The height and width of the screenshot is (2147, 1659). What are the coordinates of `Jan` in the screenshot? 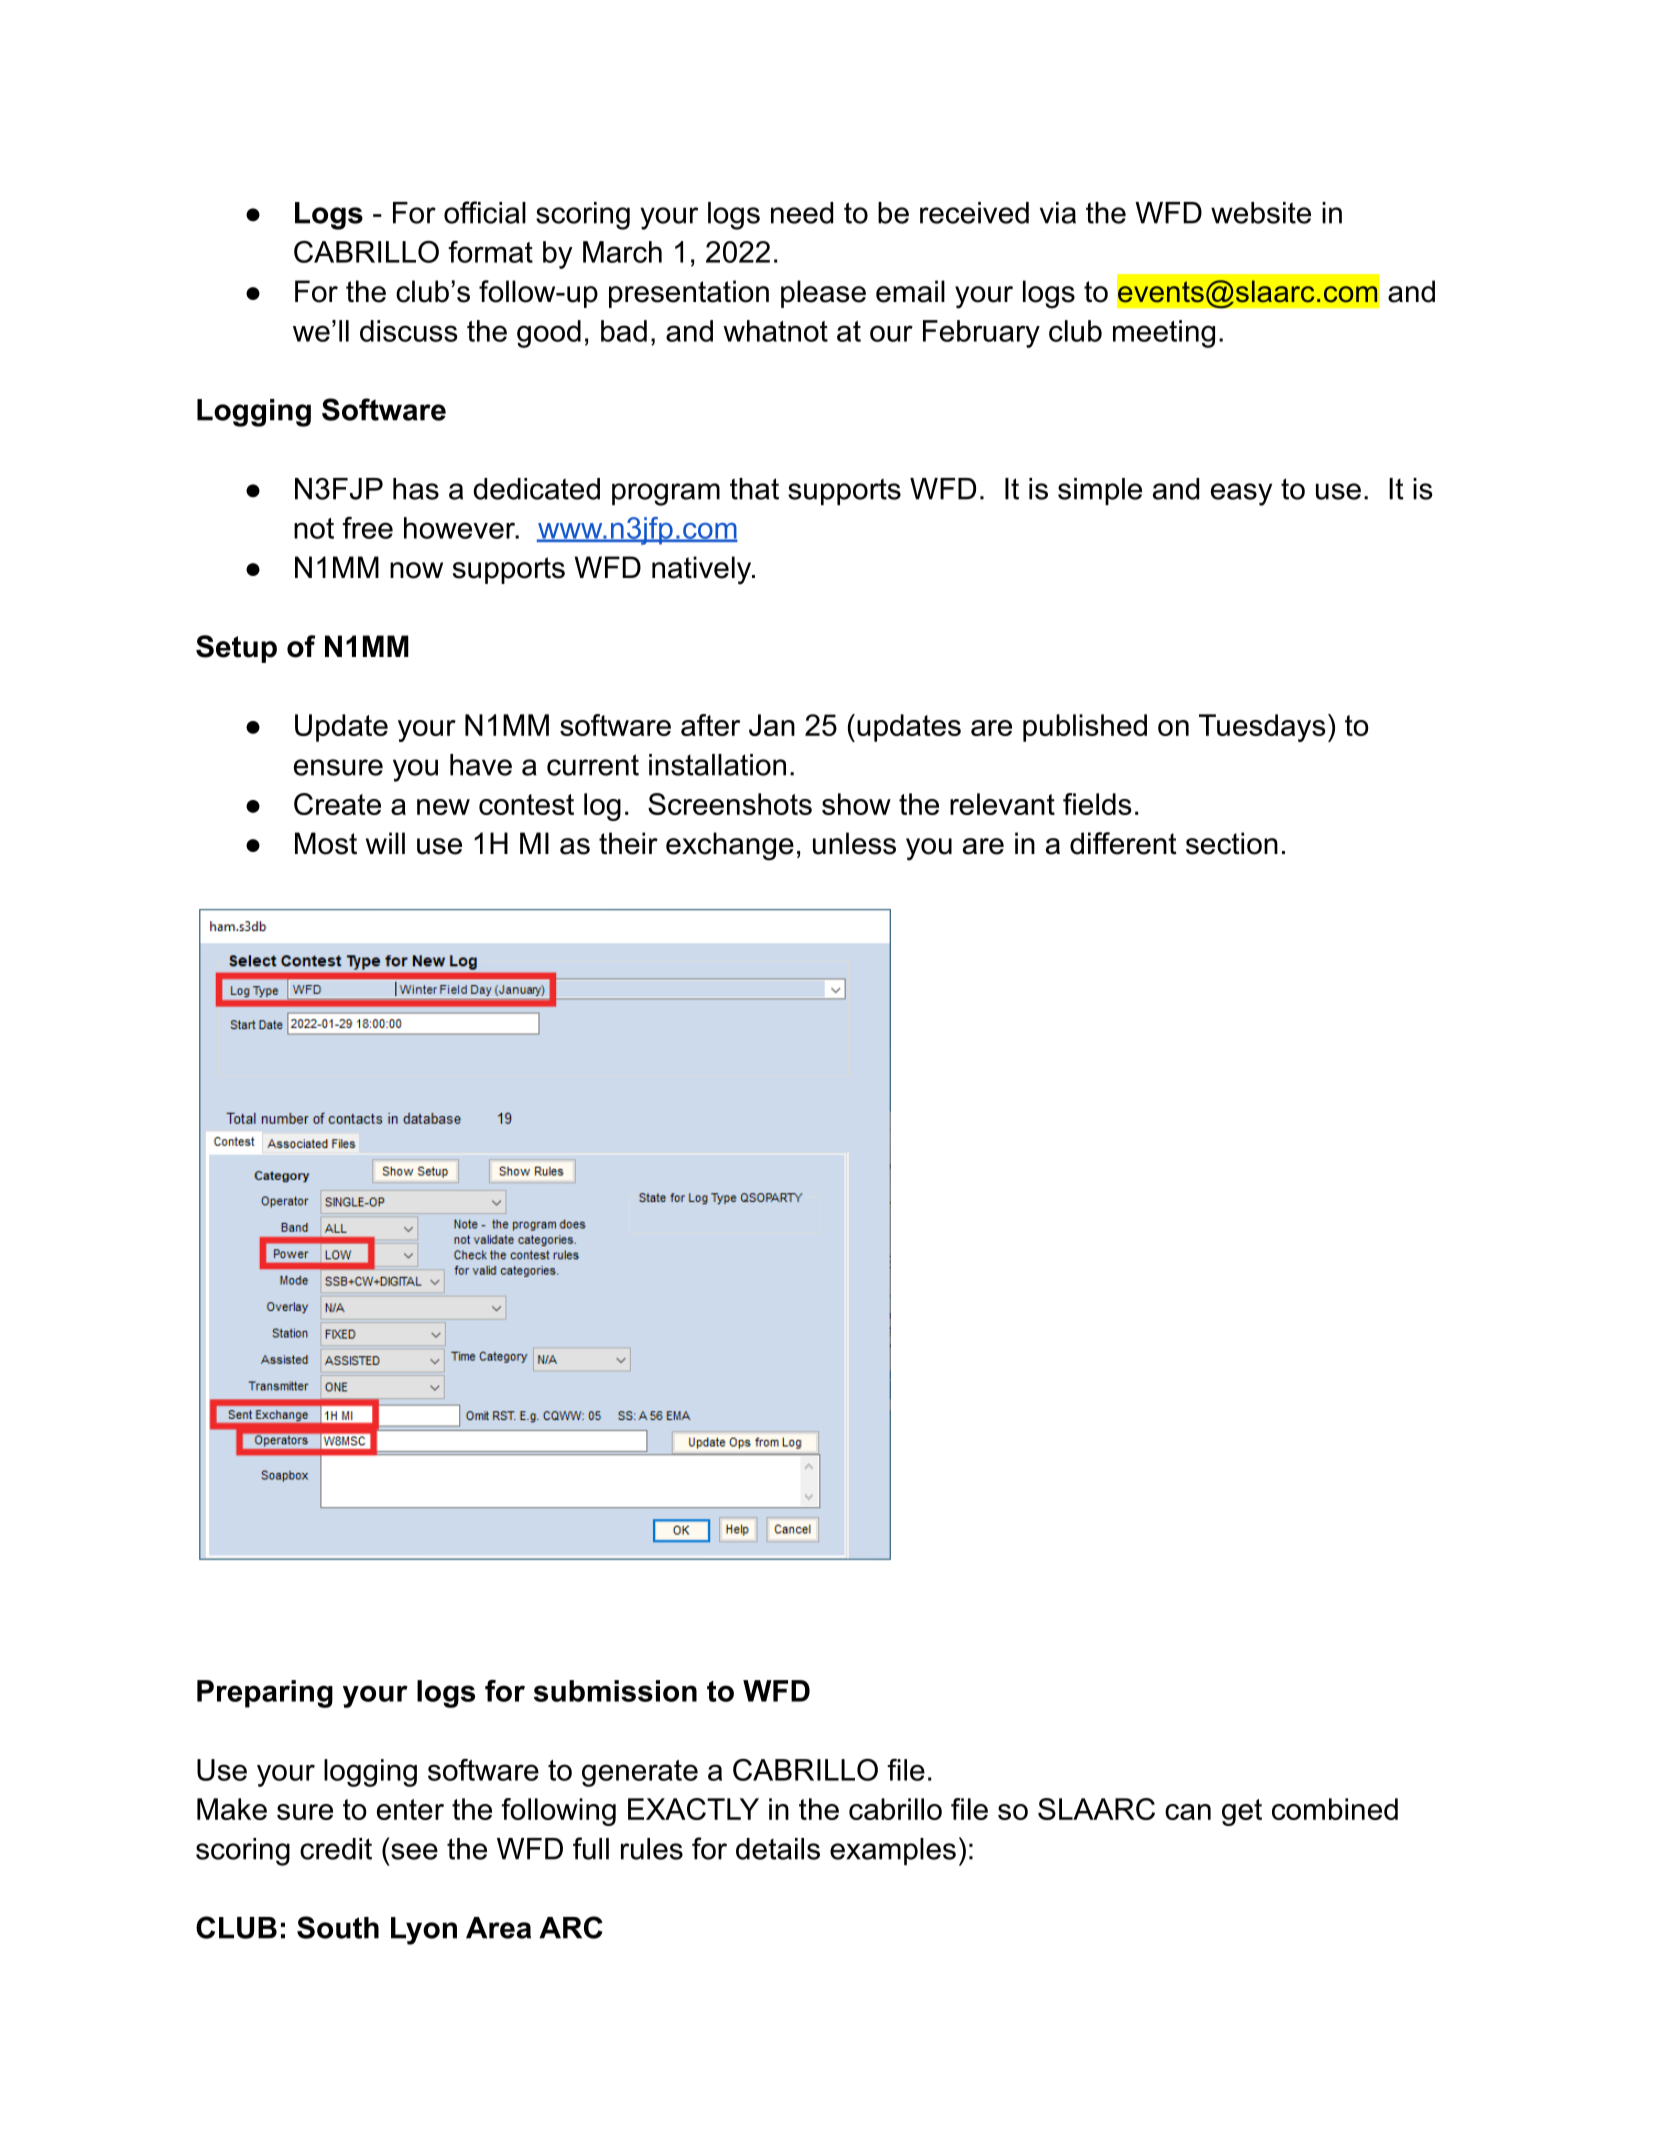 It's located at (772, 725).
